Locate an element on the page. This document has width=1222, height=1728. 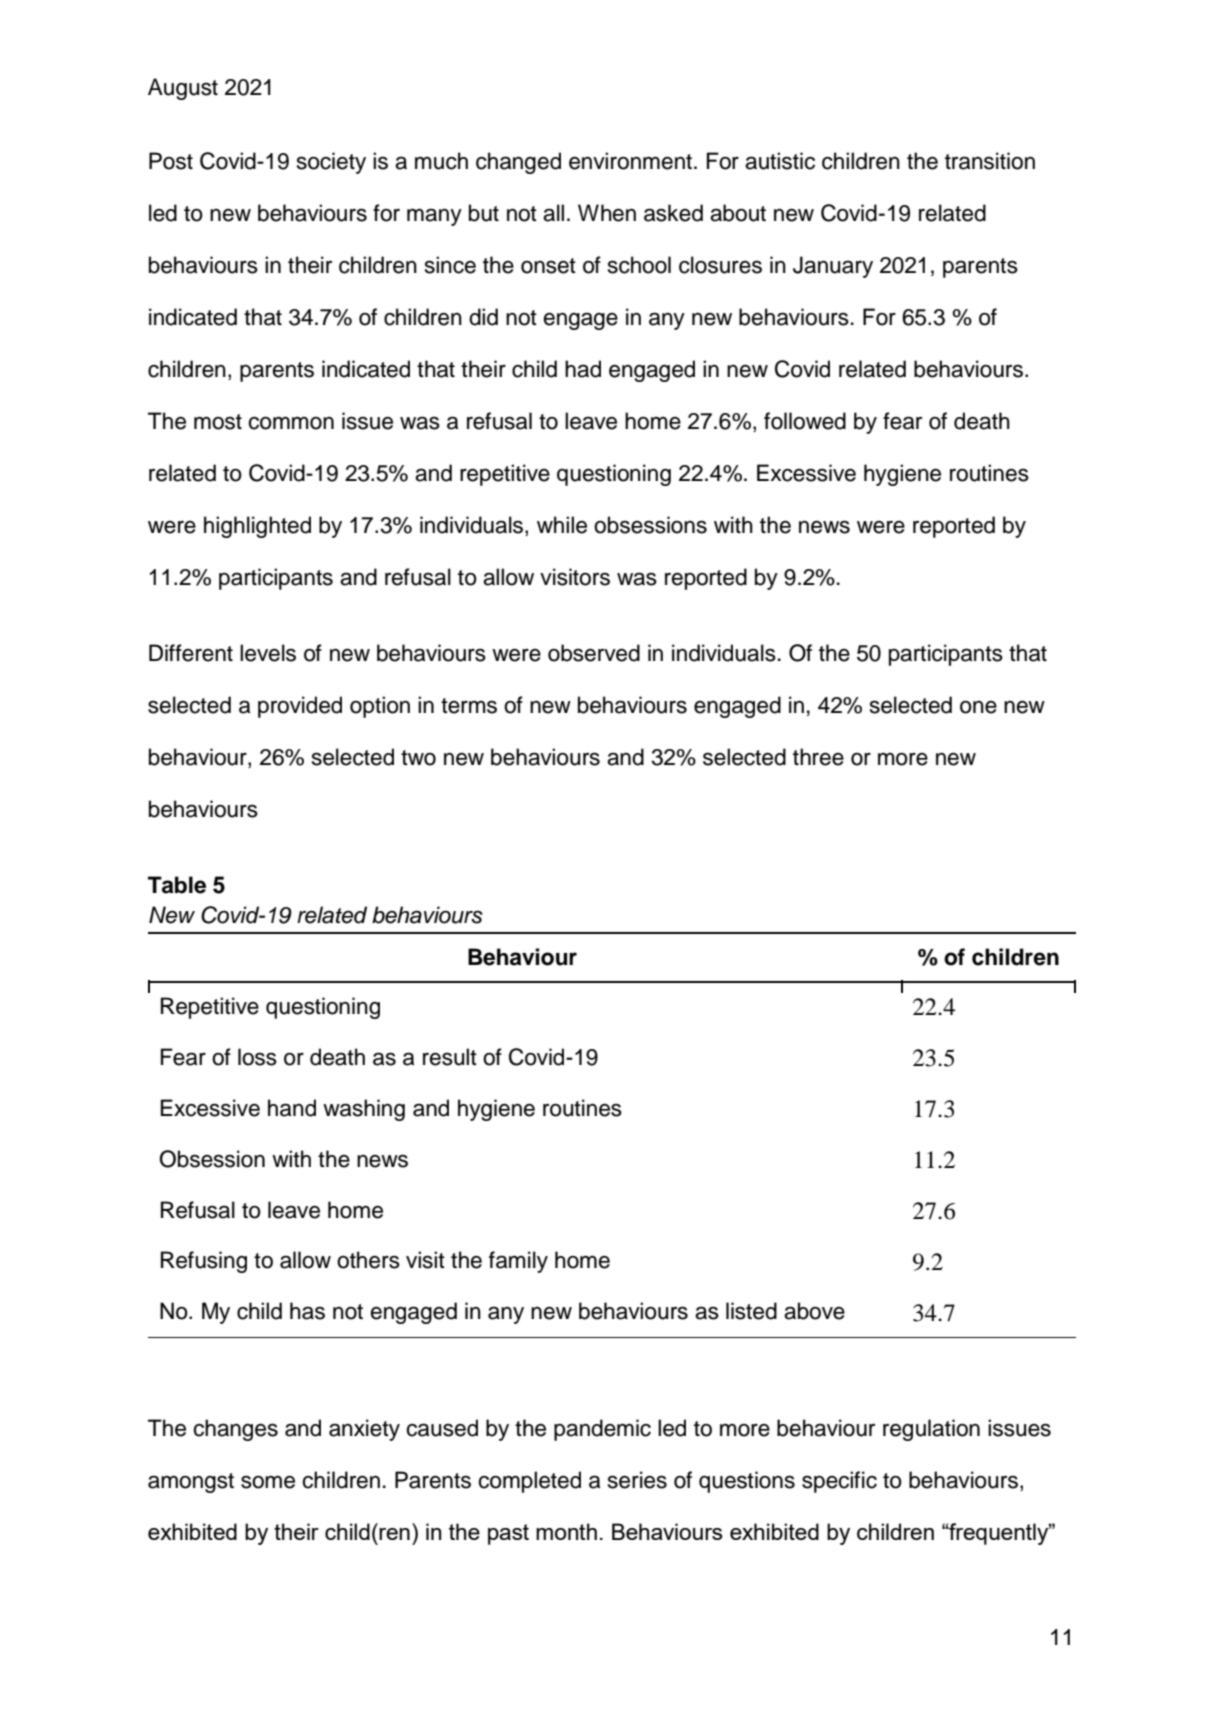
three is located at coordinates (818, 757).
